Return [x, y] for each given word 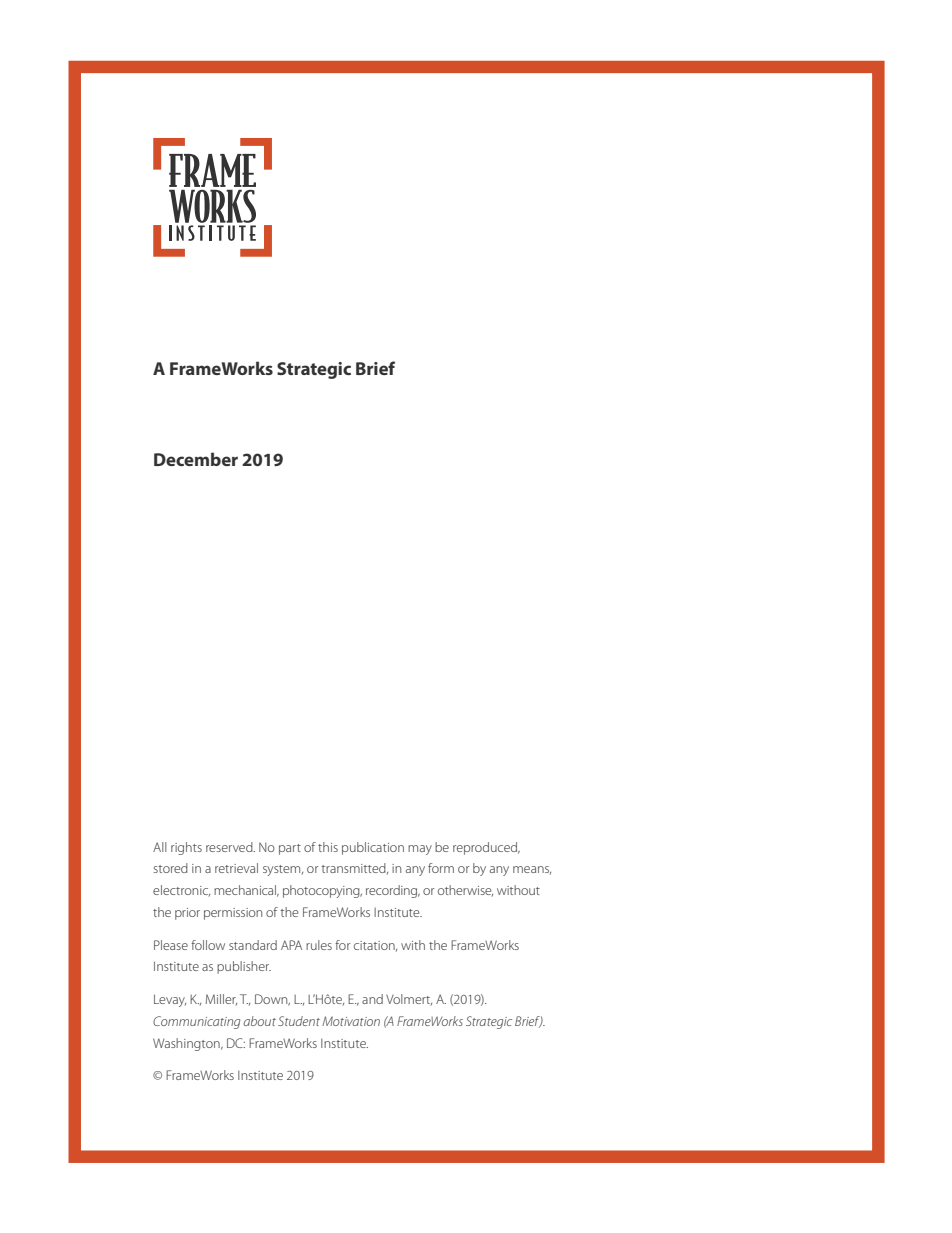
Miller [221, 1000]
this [328, 847]
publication [373, 848]
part [290, 849]
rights [186, 848]
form [441, 868]
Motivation [351, 1021]
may [420, 850]
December [196, 459]
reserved [230, 847]
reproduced [486, 848]
